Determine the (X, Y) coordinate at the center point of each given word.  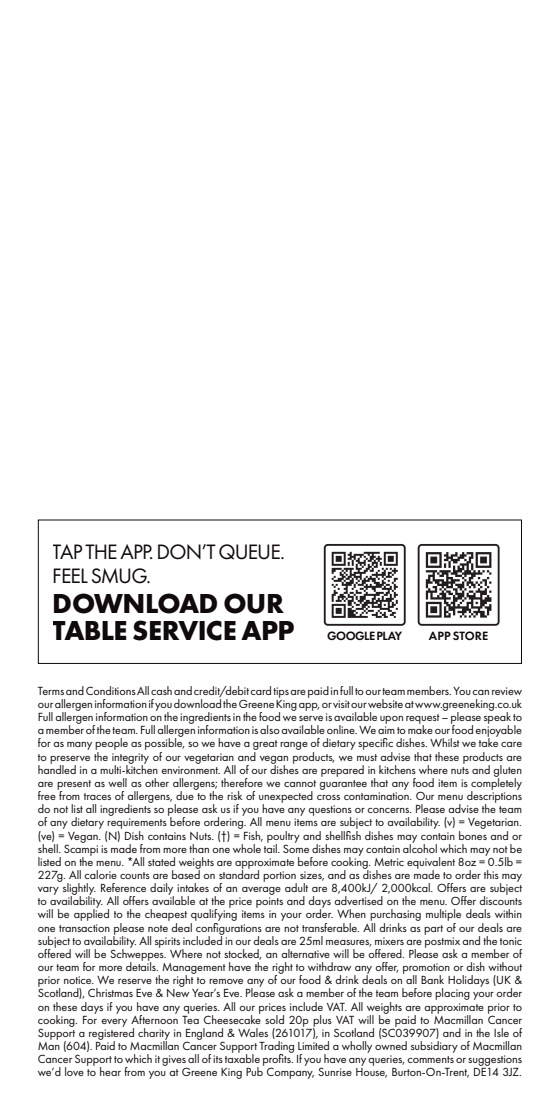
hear (110, 1071)
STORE (470, 635)
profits (278, 1060)
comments (430, 1059)
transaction (84, 928)
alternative (305, 953)
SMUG (120, 576)
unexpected (286, 798)
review (507, 691)
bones (473, 834)
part (433, 930)
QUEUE (250, 552)
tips (281, 692)
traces (97, 796)
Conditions (111, 690)
